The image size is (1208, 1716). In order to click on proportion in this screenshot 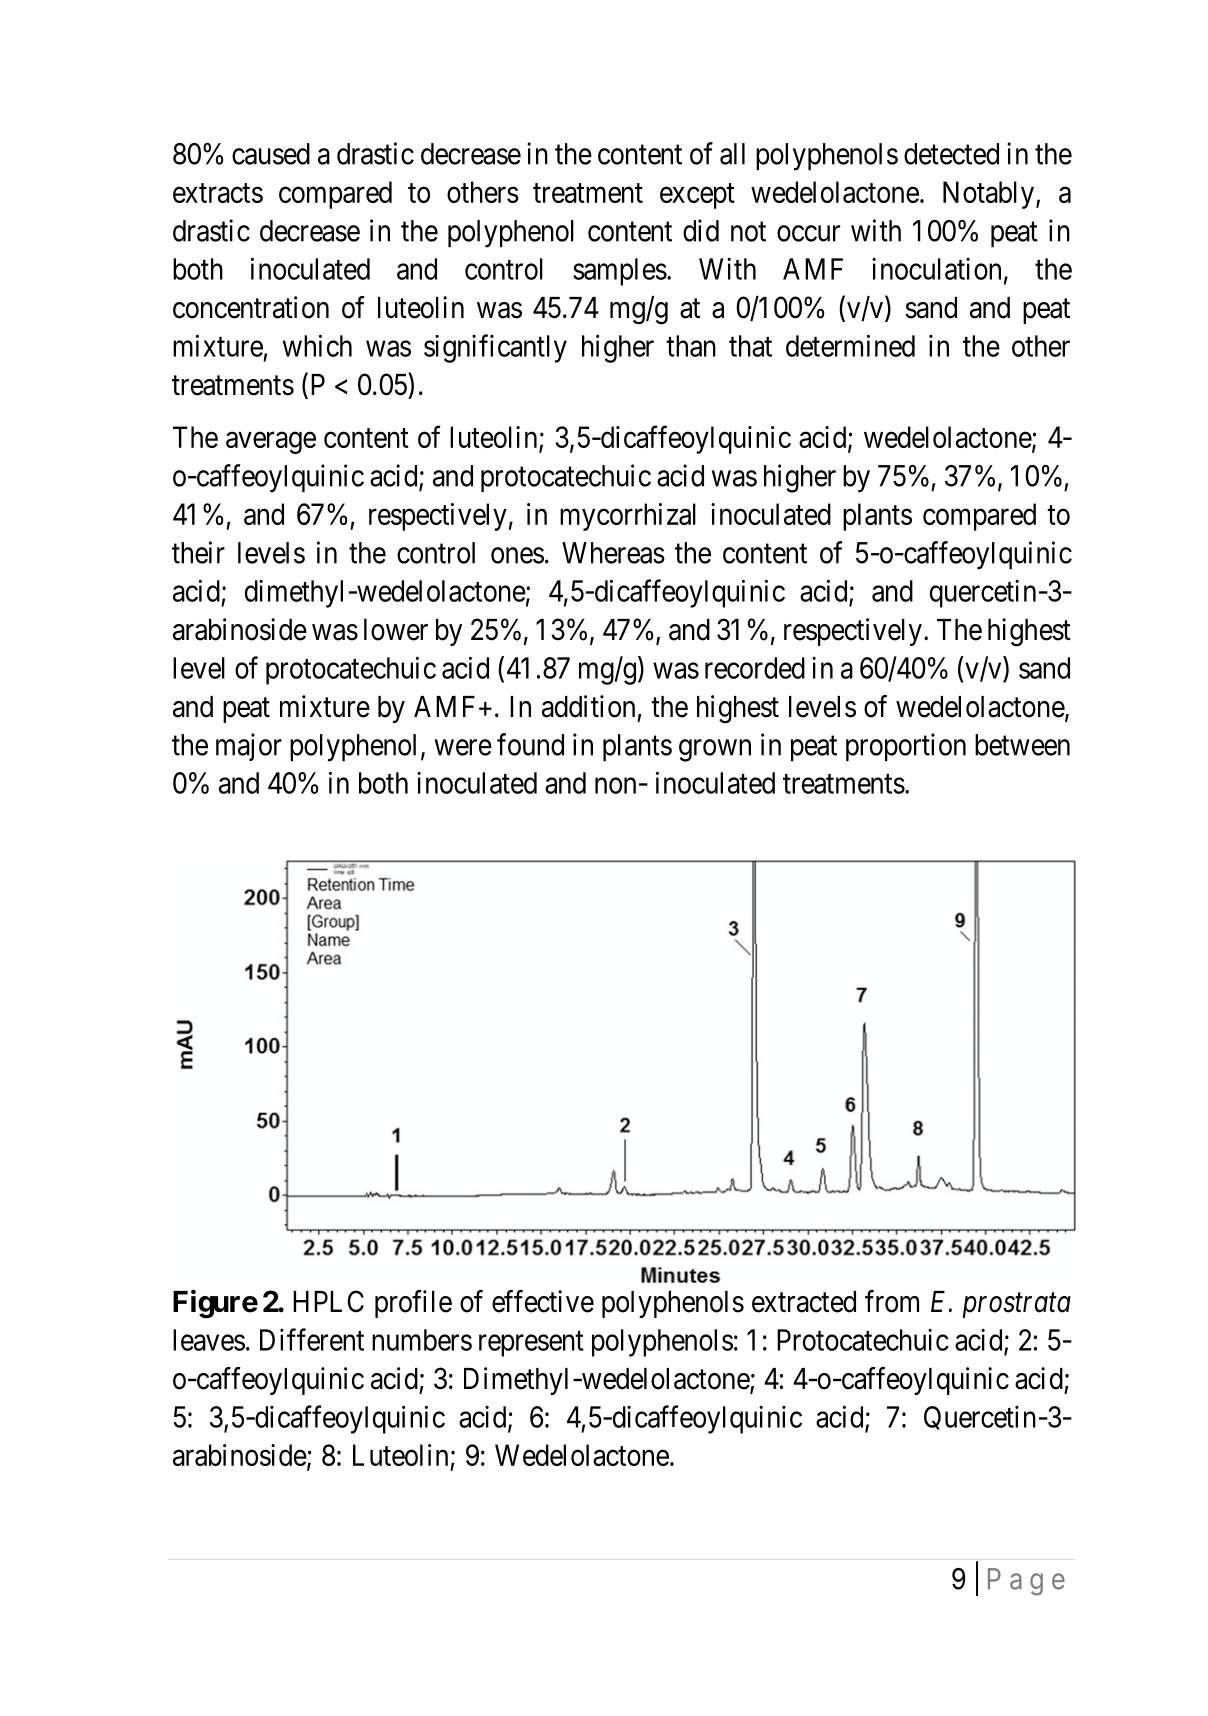, I will do `click(906, 747)`.
